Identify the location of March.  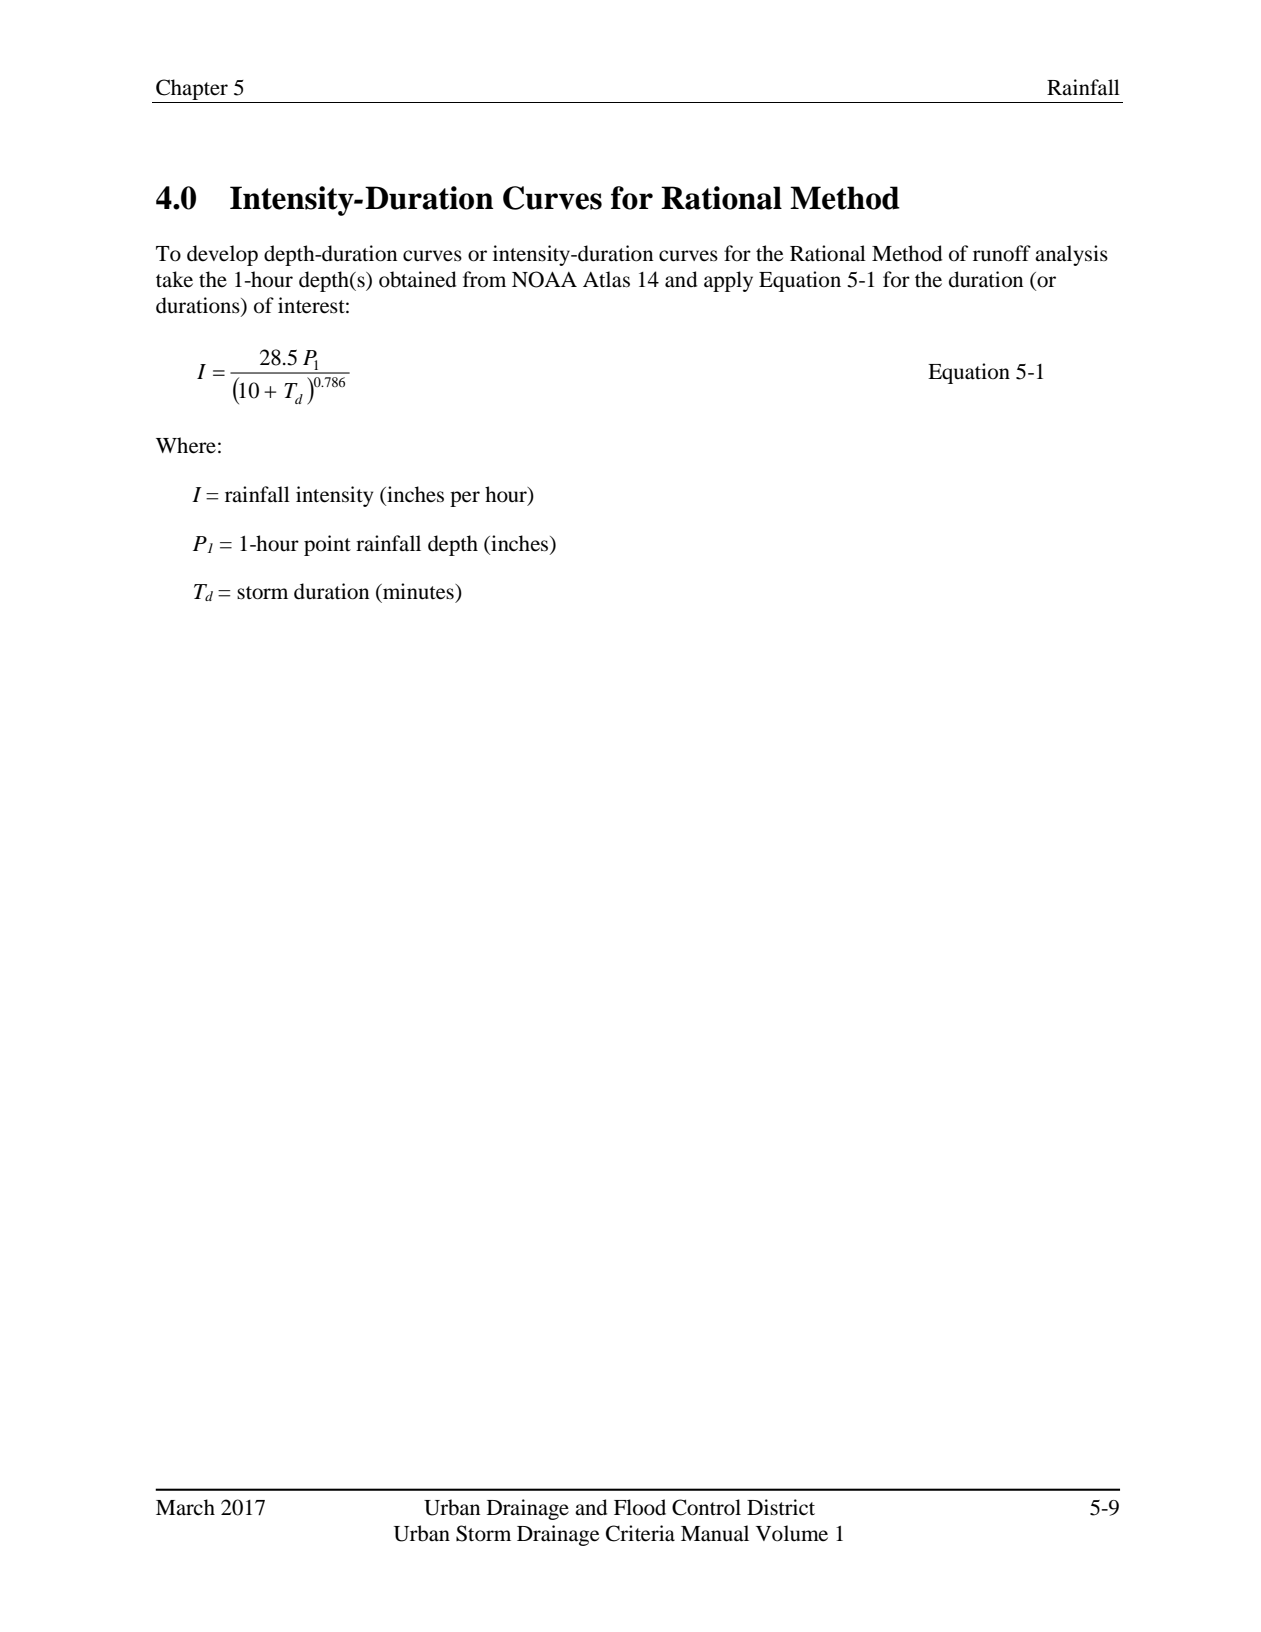
(185, 1507).
